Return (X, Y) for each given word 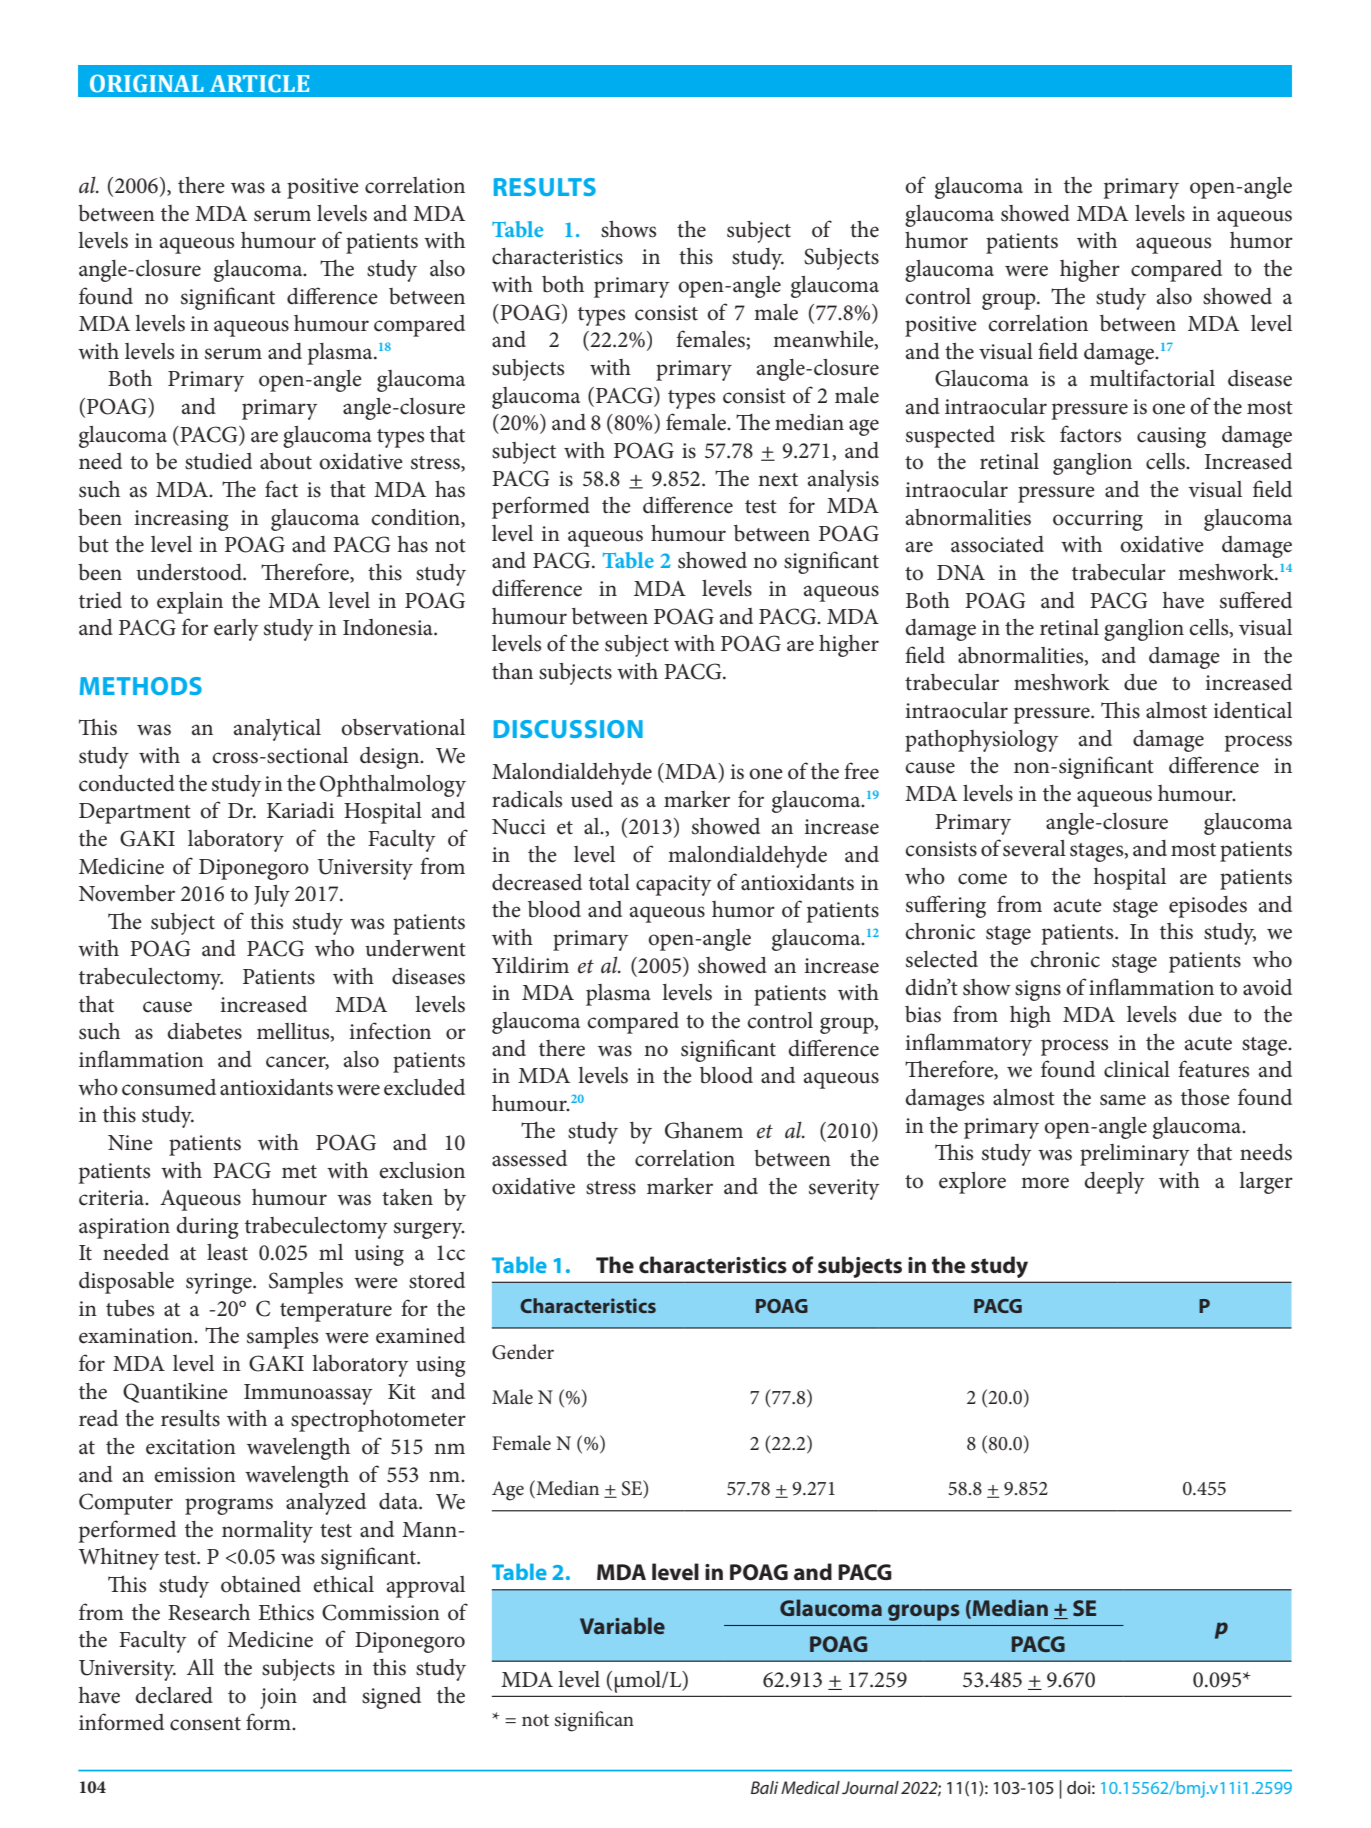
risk (1028, 434)
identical (1252, 710)
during (207, 1228)
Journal (870, 1787)
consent (205, 1724)
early (236, 630)
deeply (1114, 1183)
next (778, 480)
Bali (764, 1787)
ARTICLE (259, 83)
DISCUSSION (568, 729)
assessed (529, 1158)
